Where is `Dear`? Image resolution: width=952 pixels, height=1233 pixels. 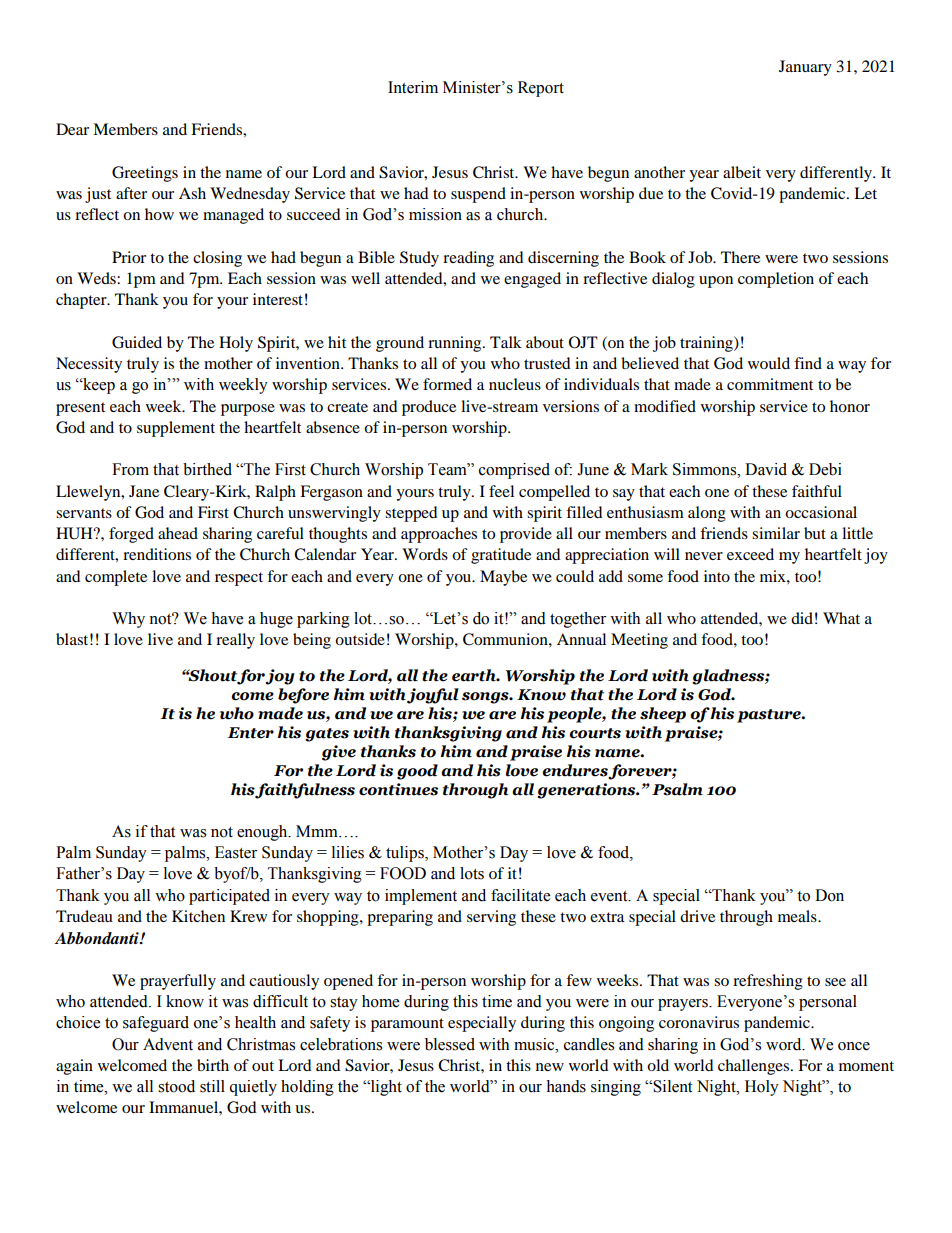 Dear is located at coordinates (72, 129).
